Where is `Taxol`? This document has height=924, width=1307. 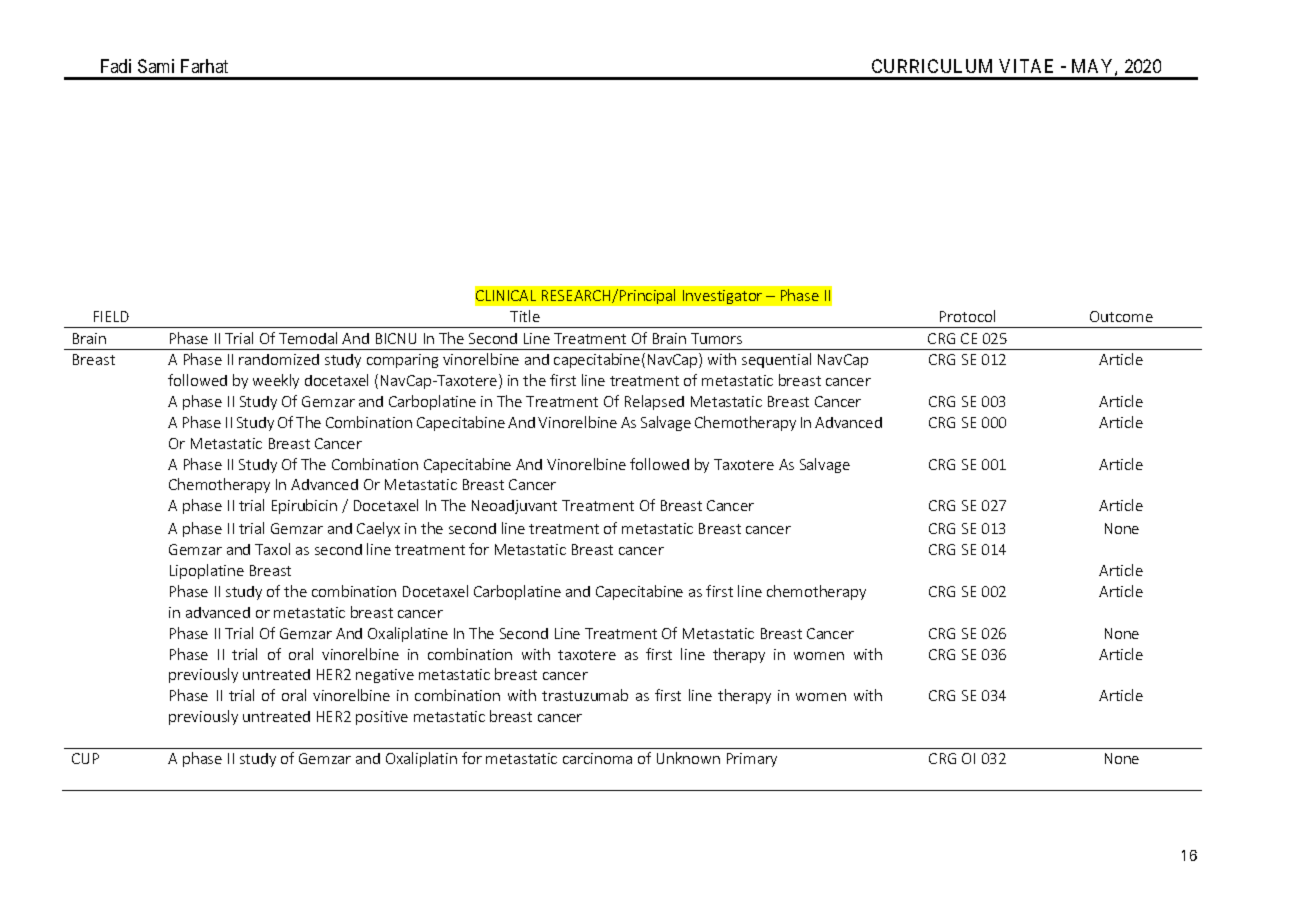 Taxol is located at coordinates (272, 549).
